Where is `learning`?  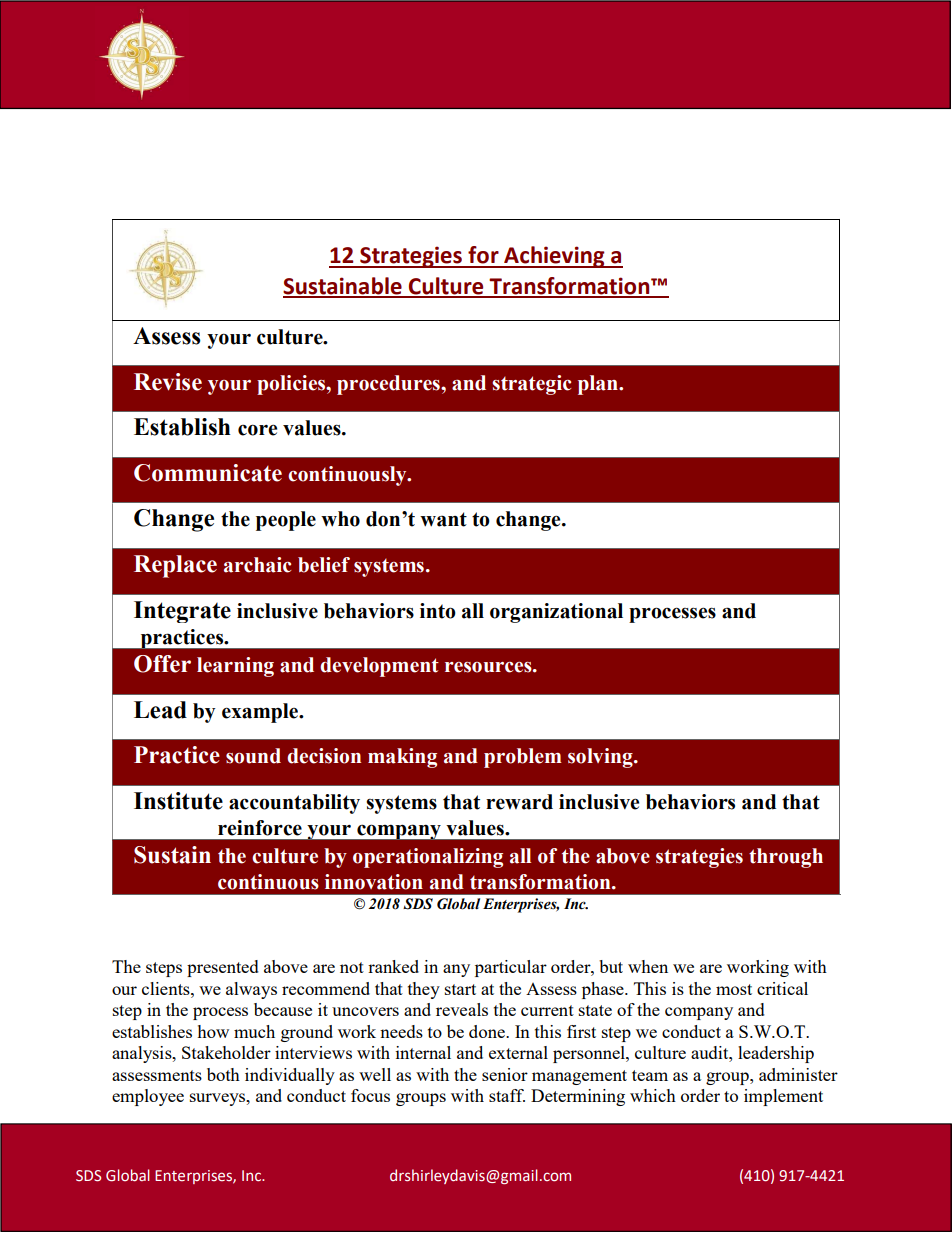
learning is located at coordinates (235, 667).
